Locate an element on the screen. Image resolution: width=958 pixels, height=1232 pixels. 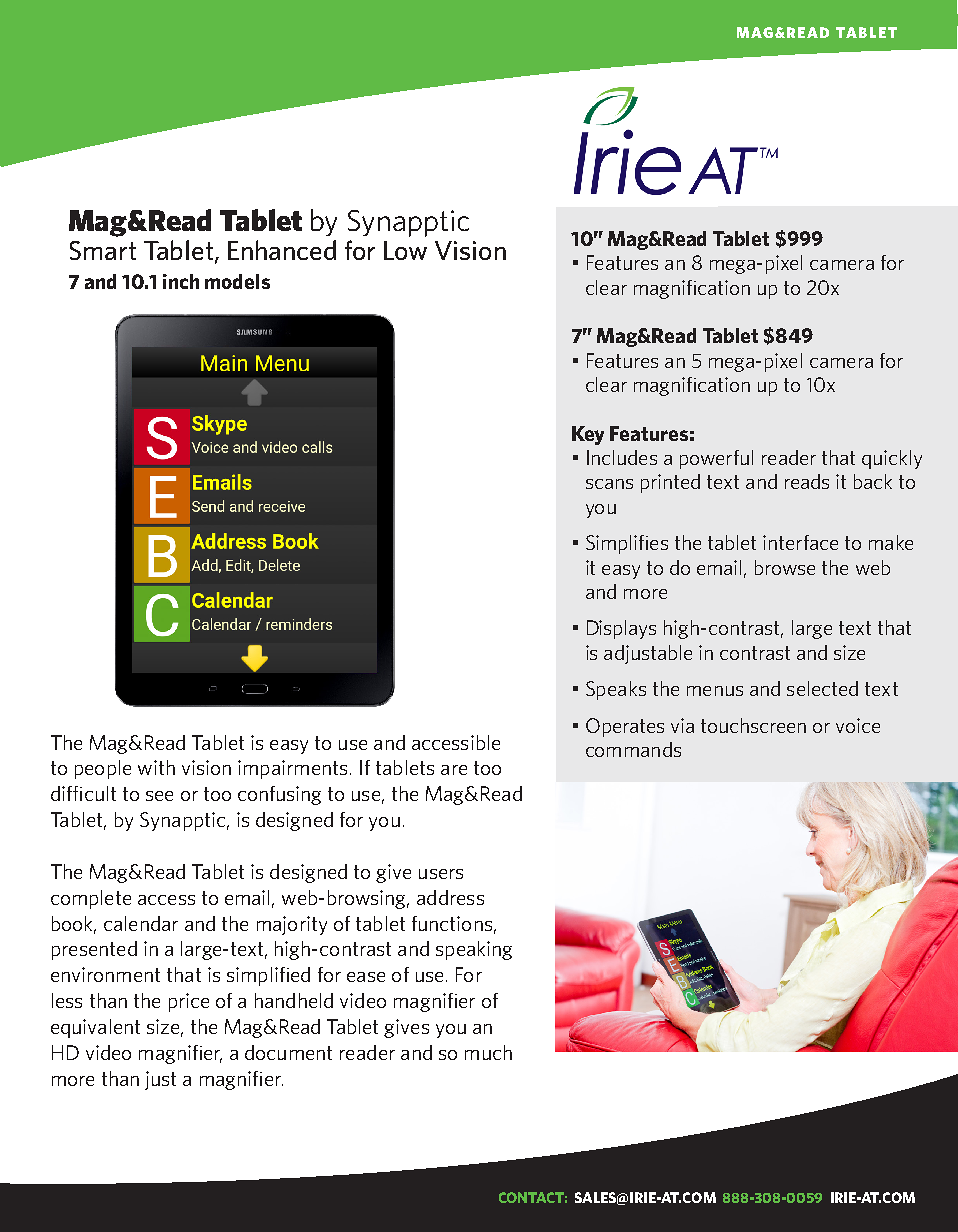
powerful is located at coordinates (716, 459).
